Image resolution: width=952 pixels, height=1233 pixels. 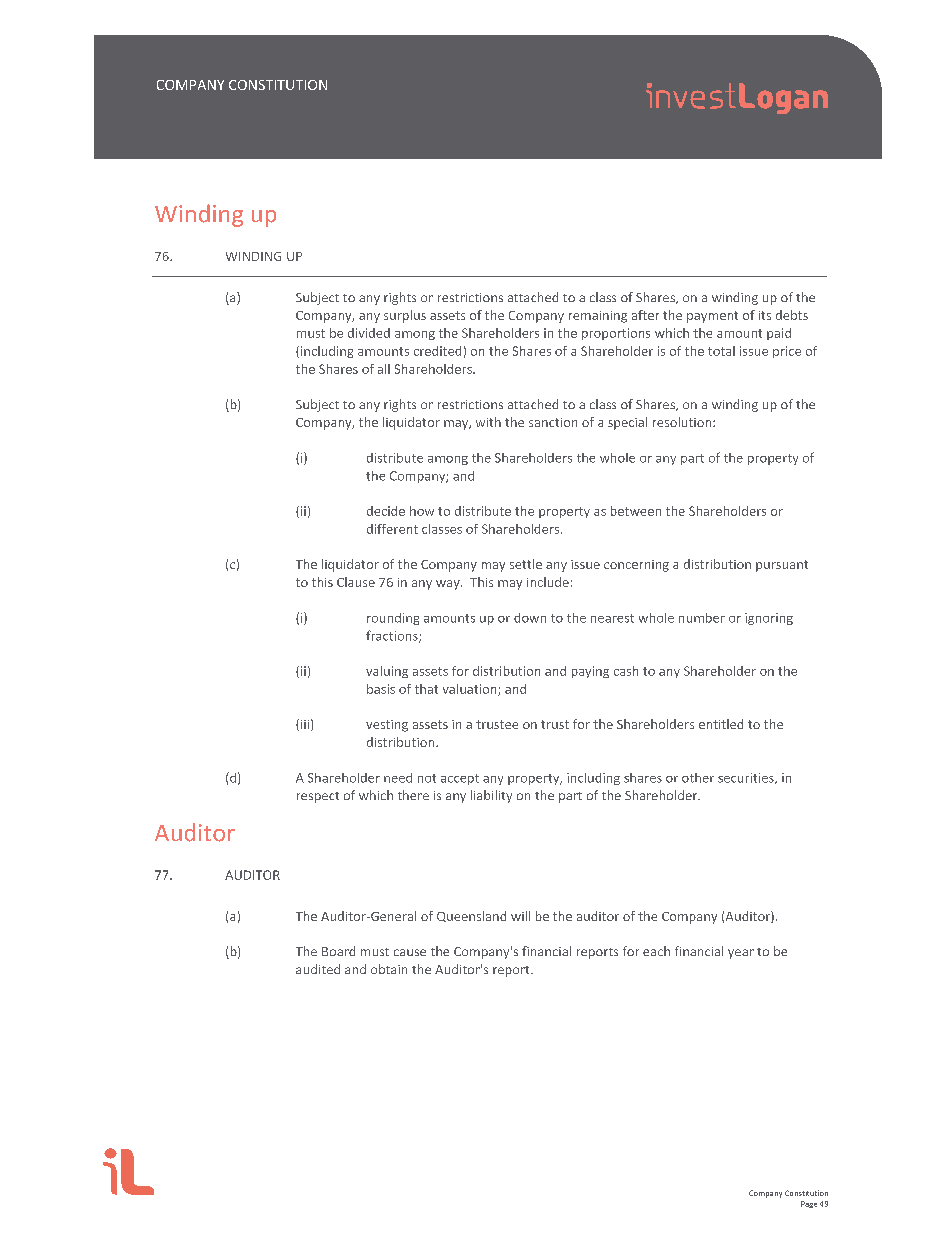 What do you see at coordinates (398, 778) in the document?
I see `need` at bounding box center [398, 778].
